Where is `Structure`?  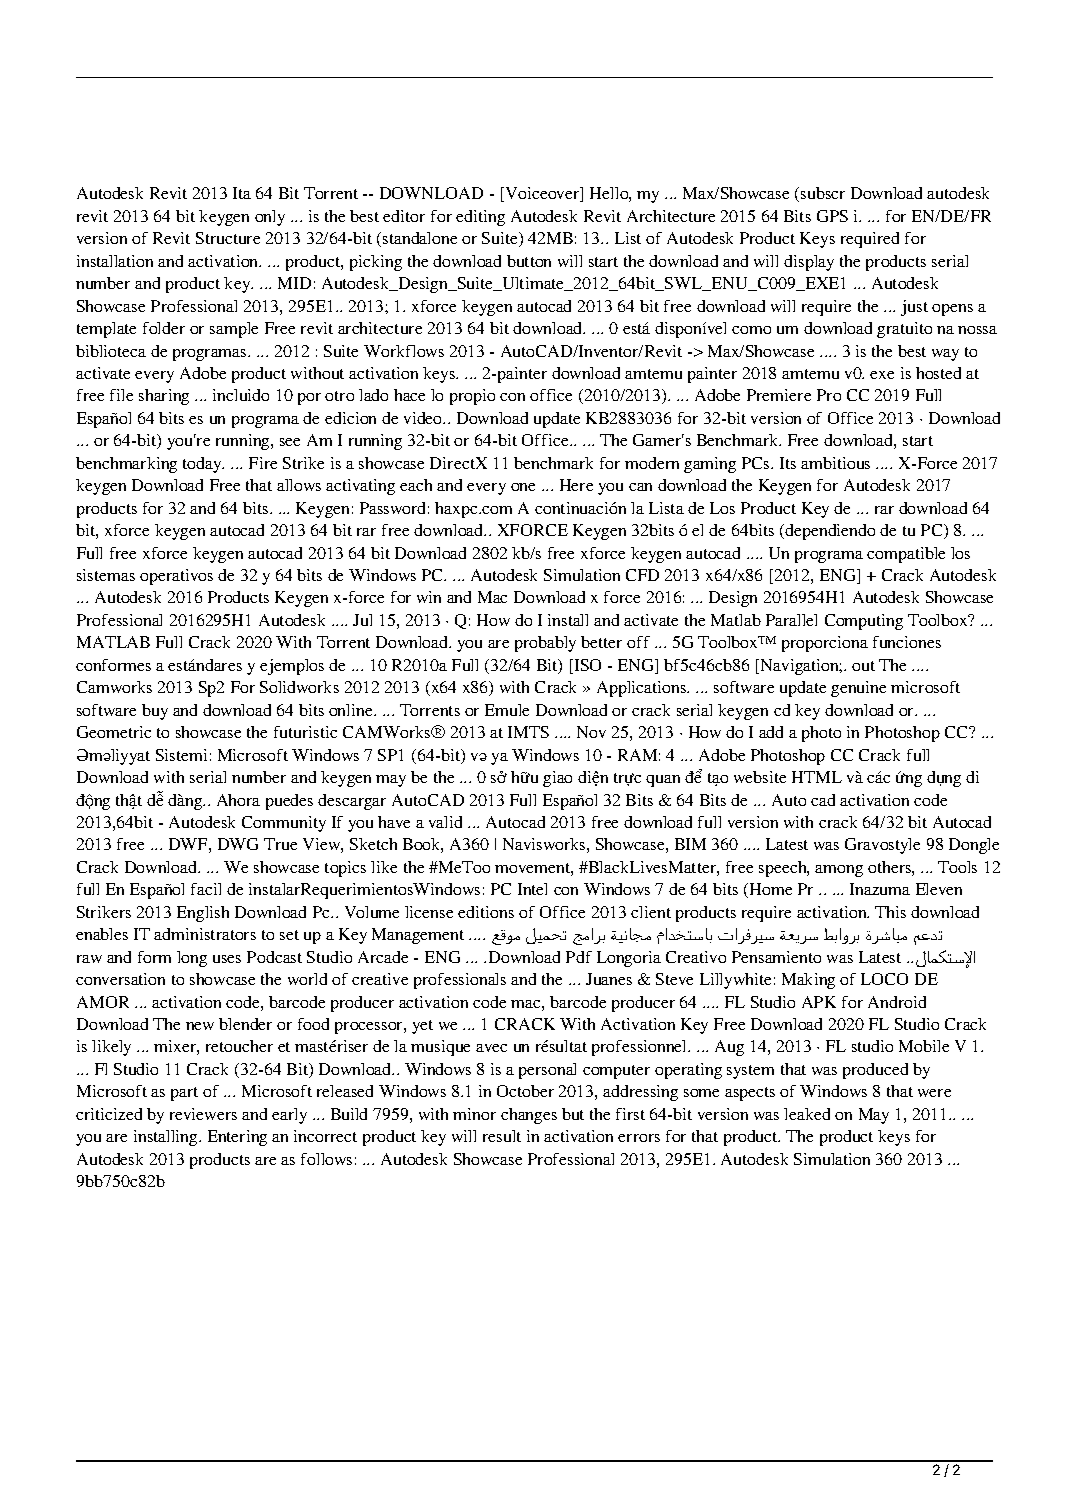 Structure is located at coordinates (228, 238).
